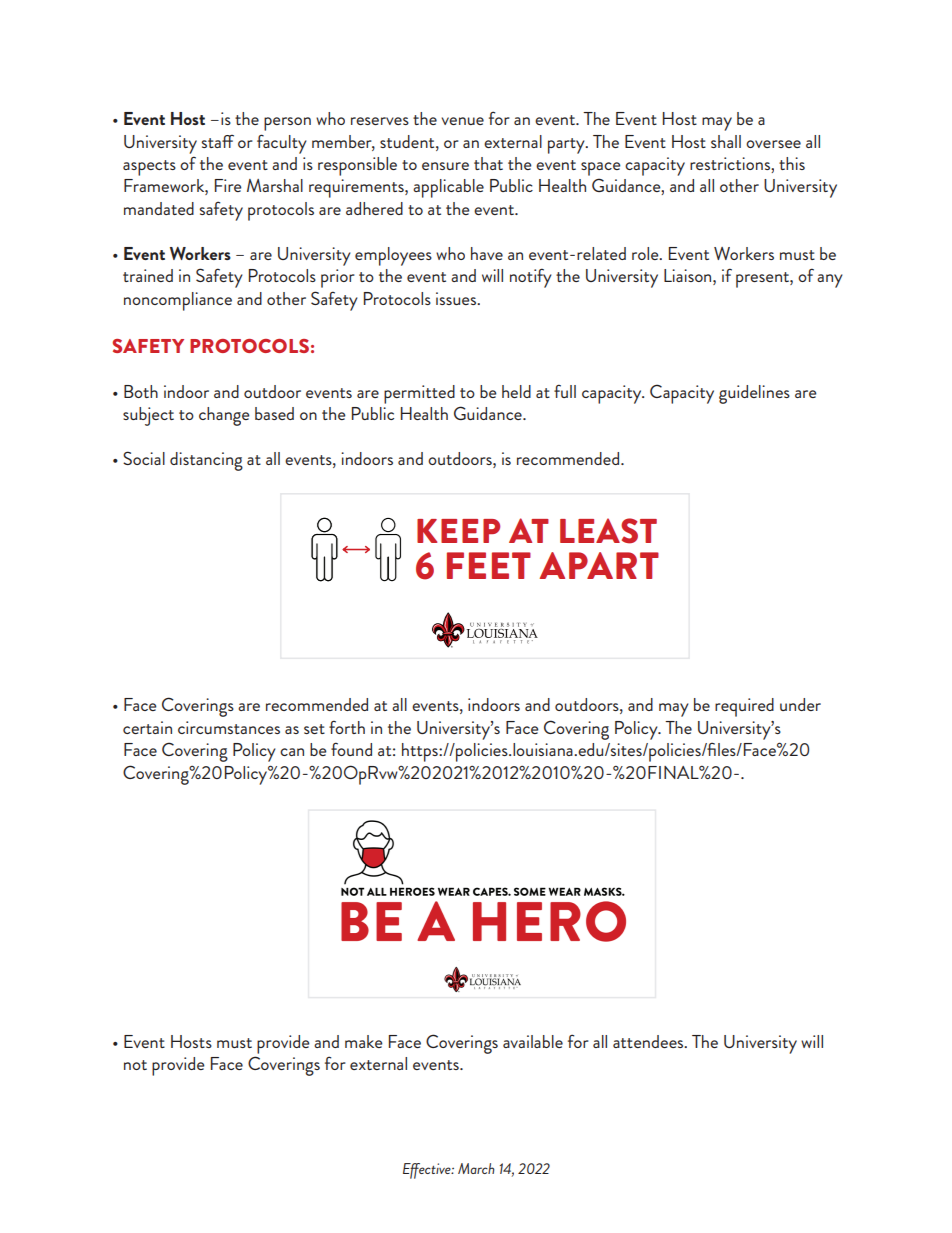  What do you see at coordinates (726, 141) in the screenshot?
I see `shall` at bounding box center [726, 141].
